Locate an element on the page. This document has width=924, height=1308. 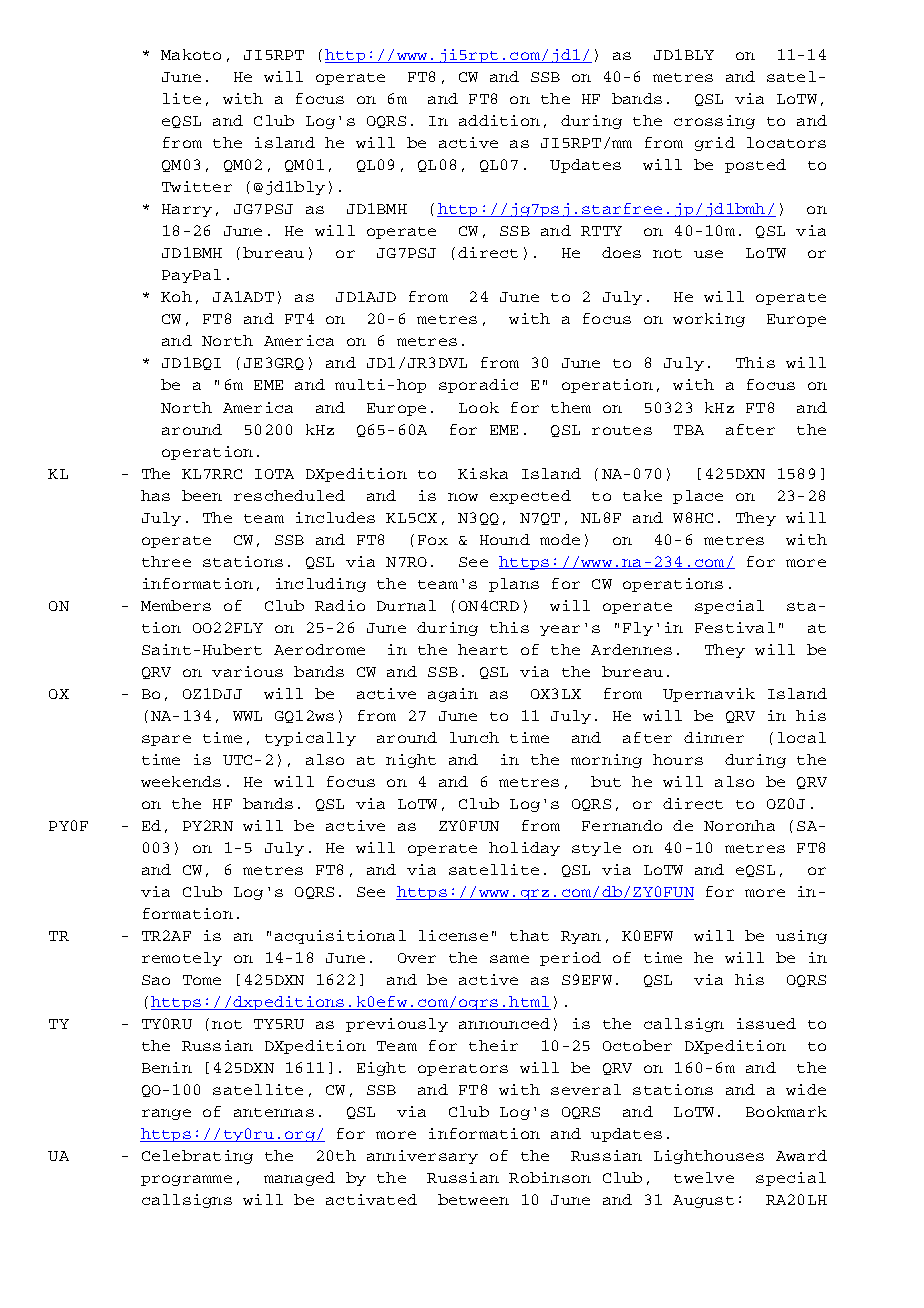
now is located at coordinates (463, 497).
